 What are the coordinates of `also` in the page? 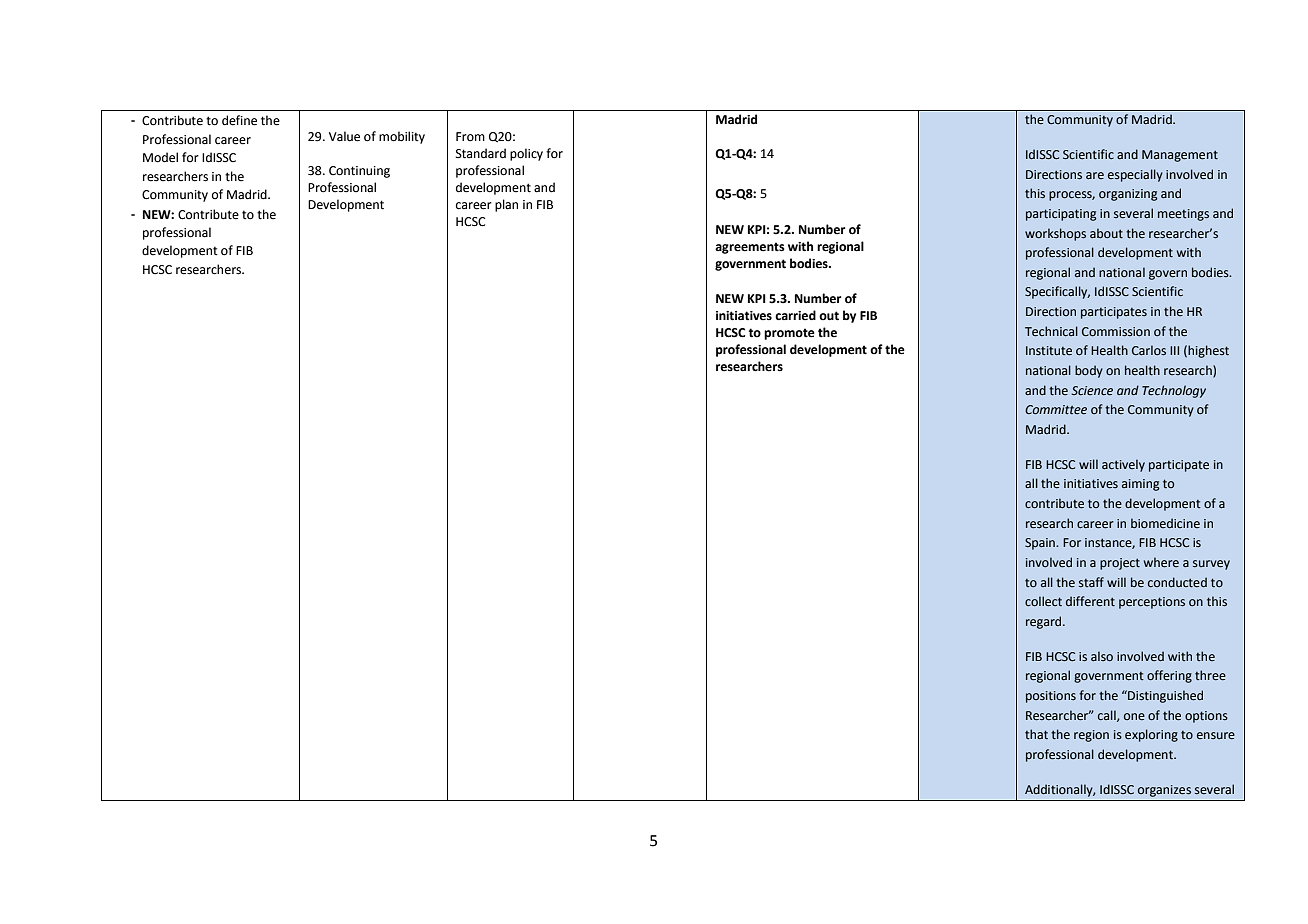 It's located at (1102, 656).
